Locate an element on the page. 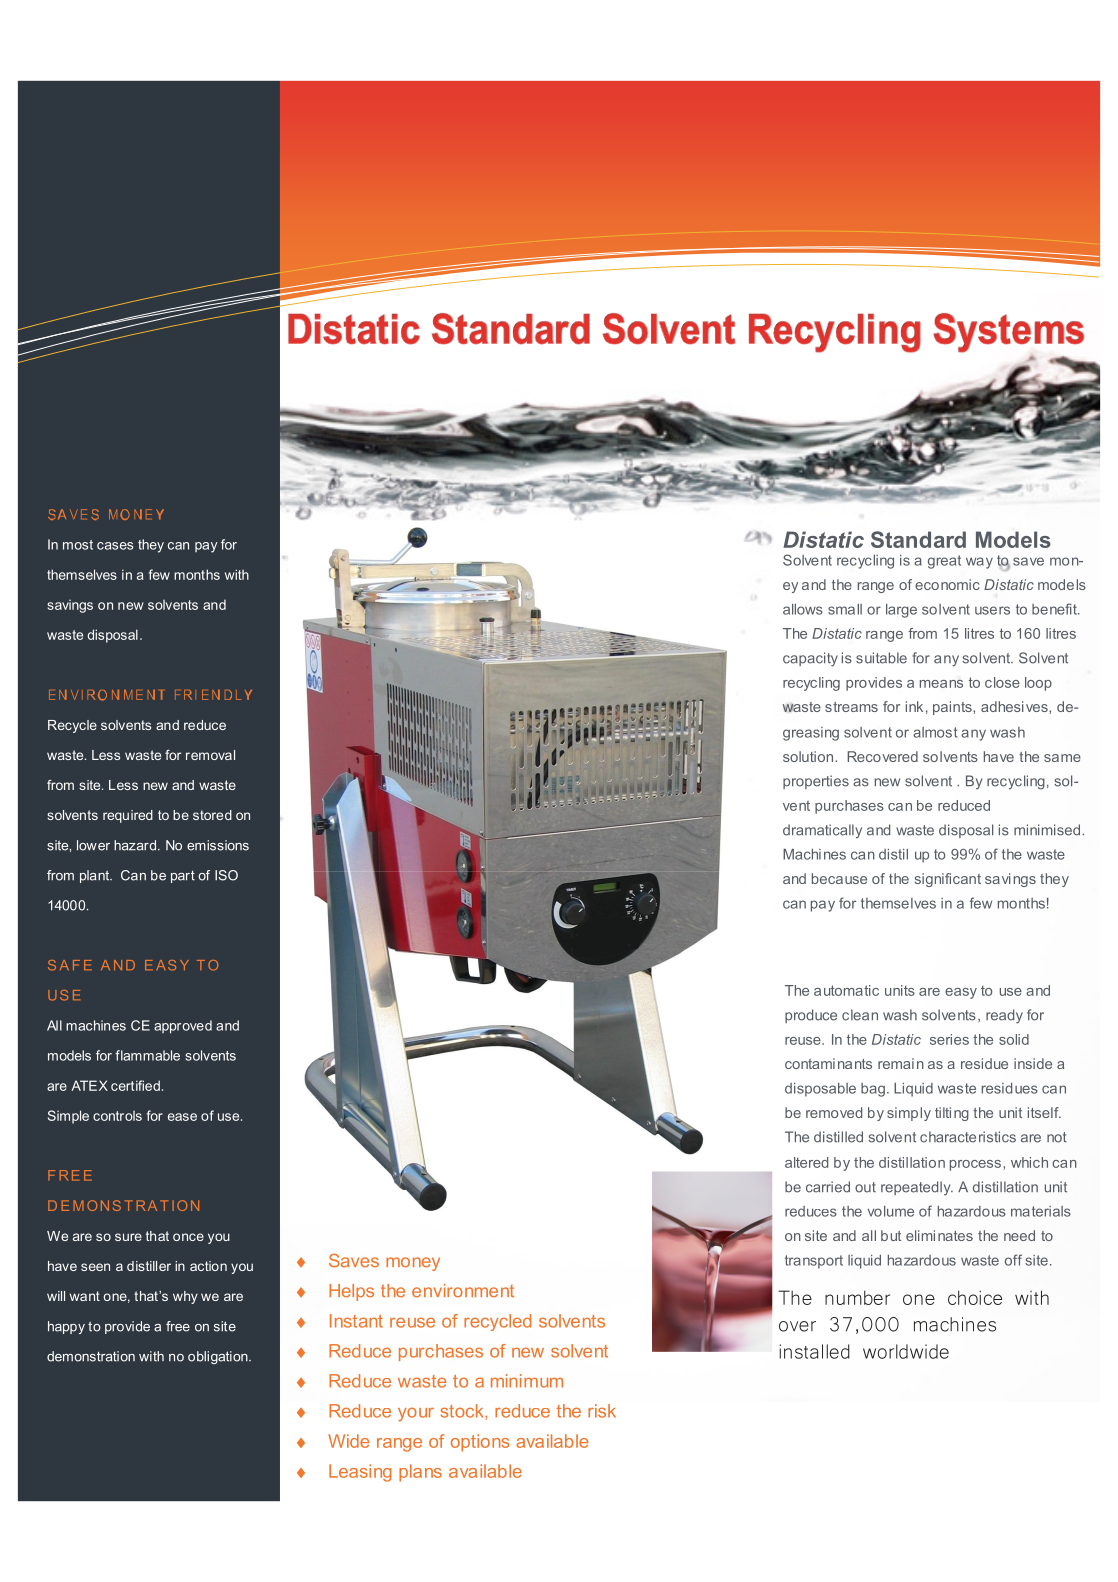  ease is located at coordinates (182, 1117).
